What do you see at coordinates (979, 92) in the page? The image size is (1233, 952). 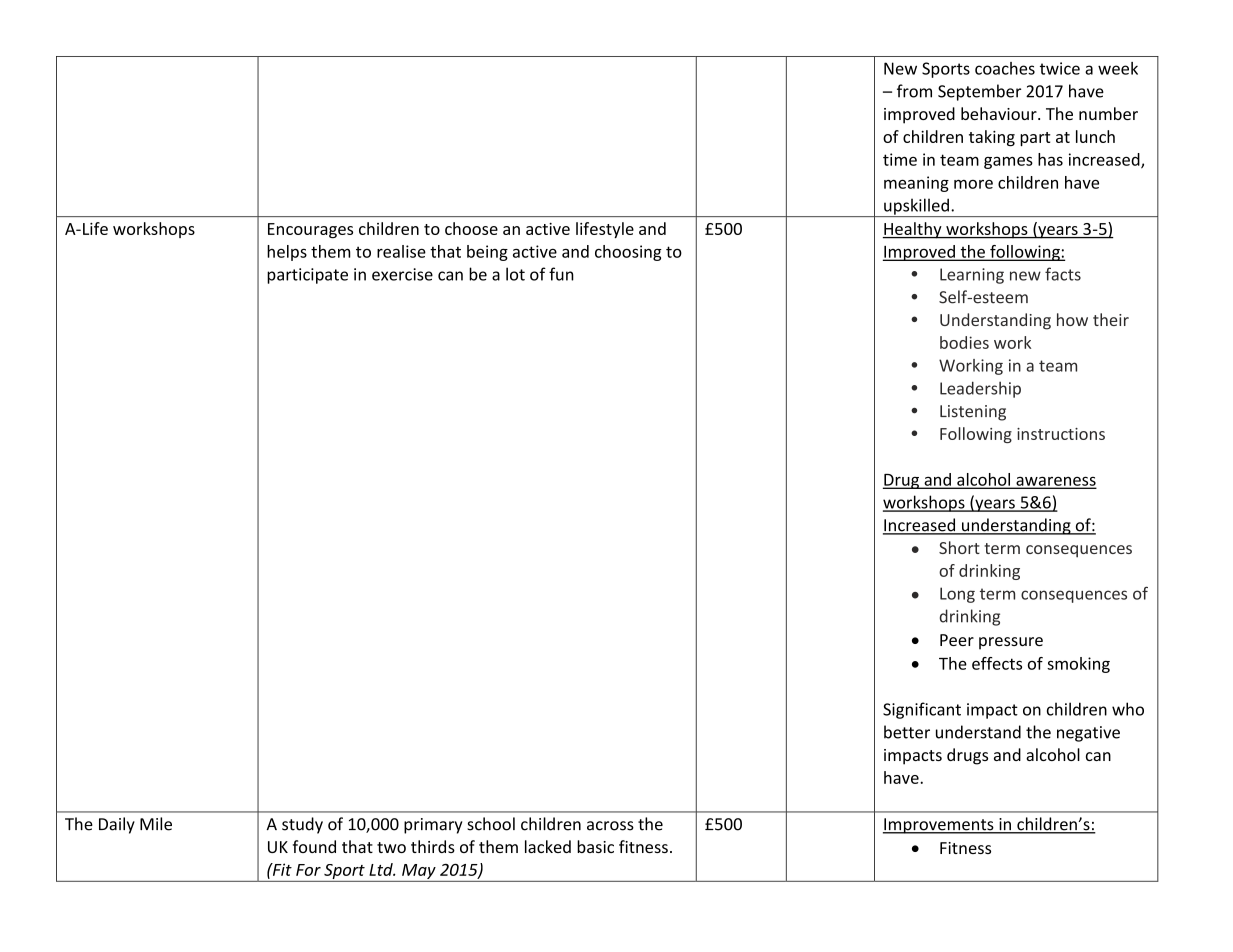 I see `September` at bounding box center [979, 92].
